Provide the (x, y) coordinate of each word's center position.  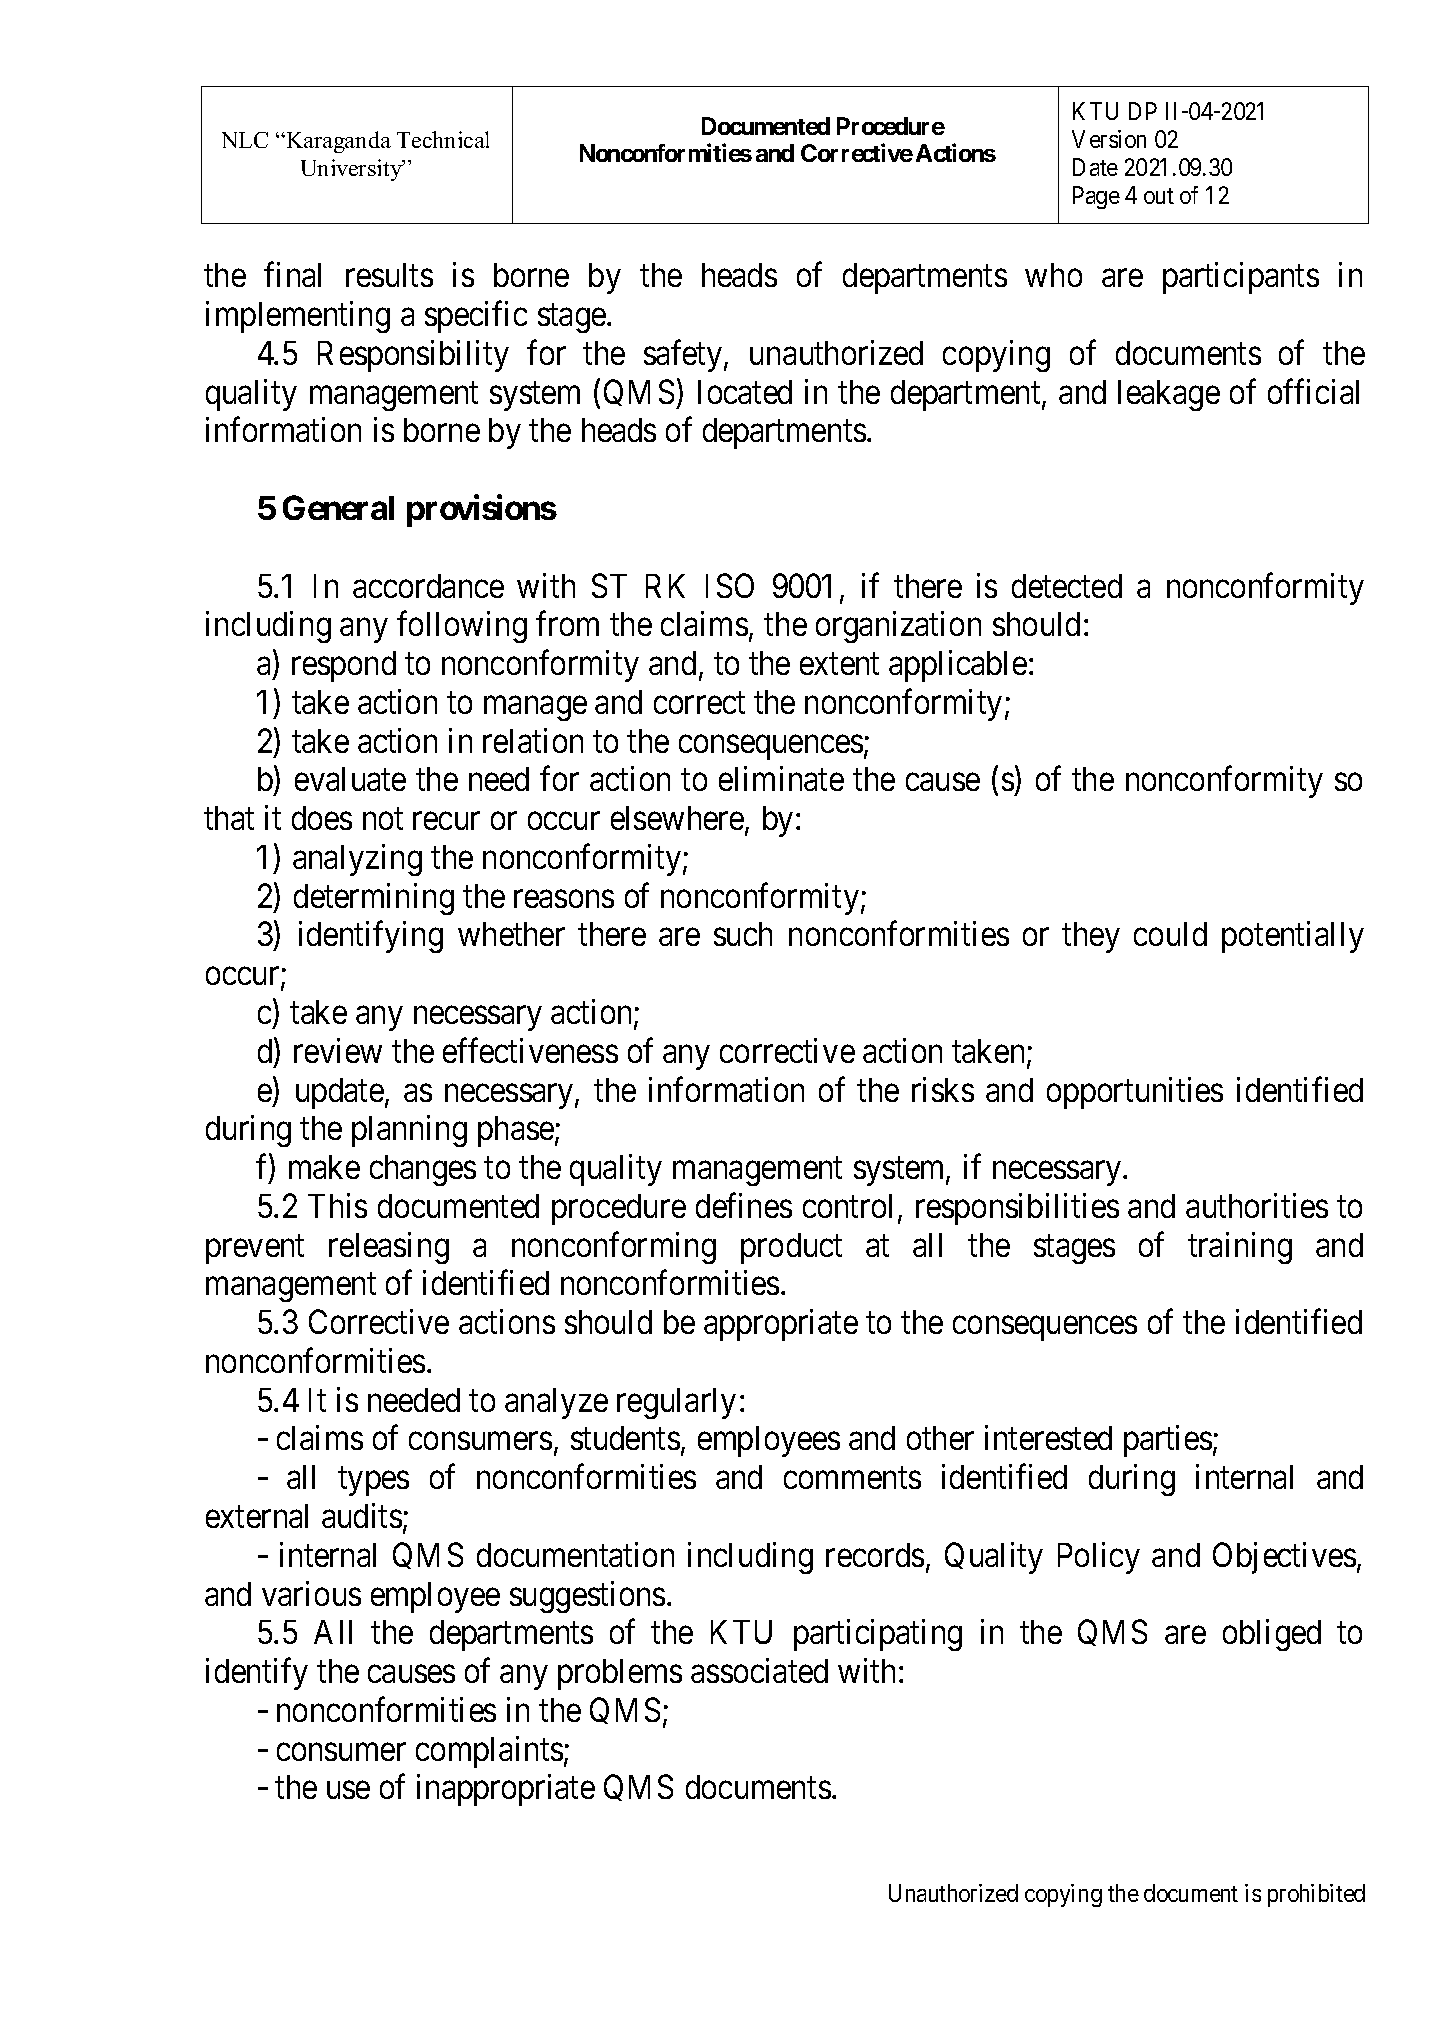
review (338, 1050)
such (743, 934)
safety (684, 356)
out (1159, 196)
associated (759, 1670)
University (353, 170)
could (1170, 934)
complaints (489, 1752)
